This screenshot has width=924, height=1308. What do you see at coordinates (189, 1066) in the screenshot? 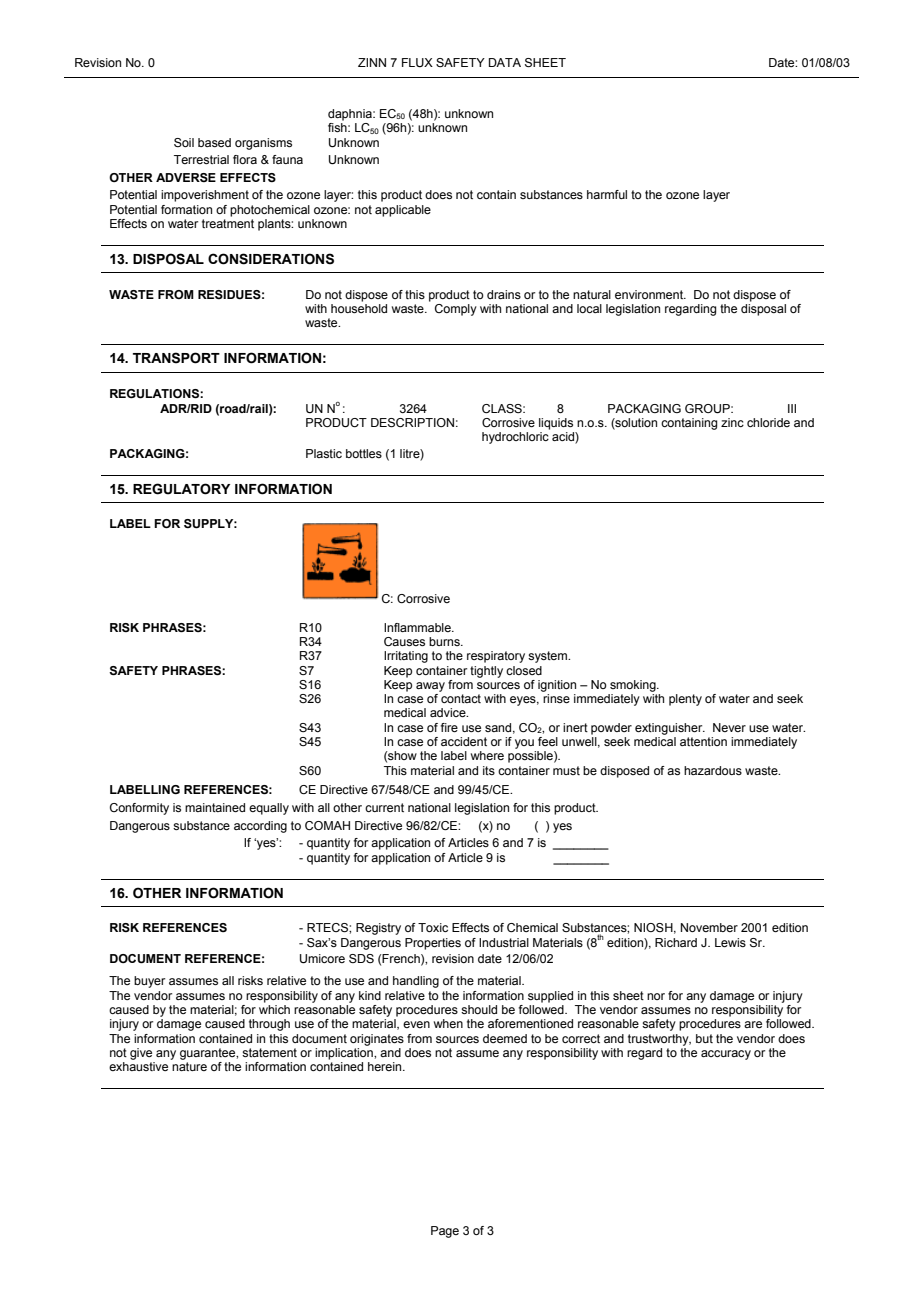
I see `nature` at bounding box center [189, 1066].
